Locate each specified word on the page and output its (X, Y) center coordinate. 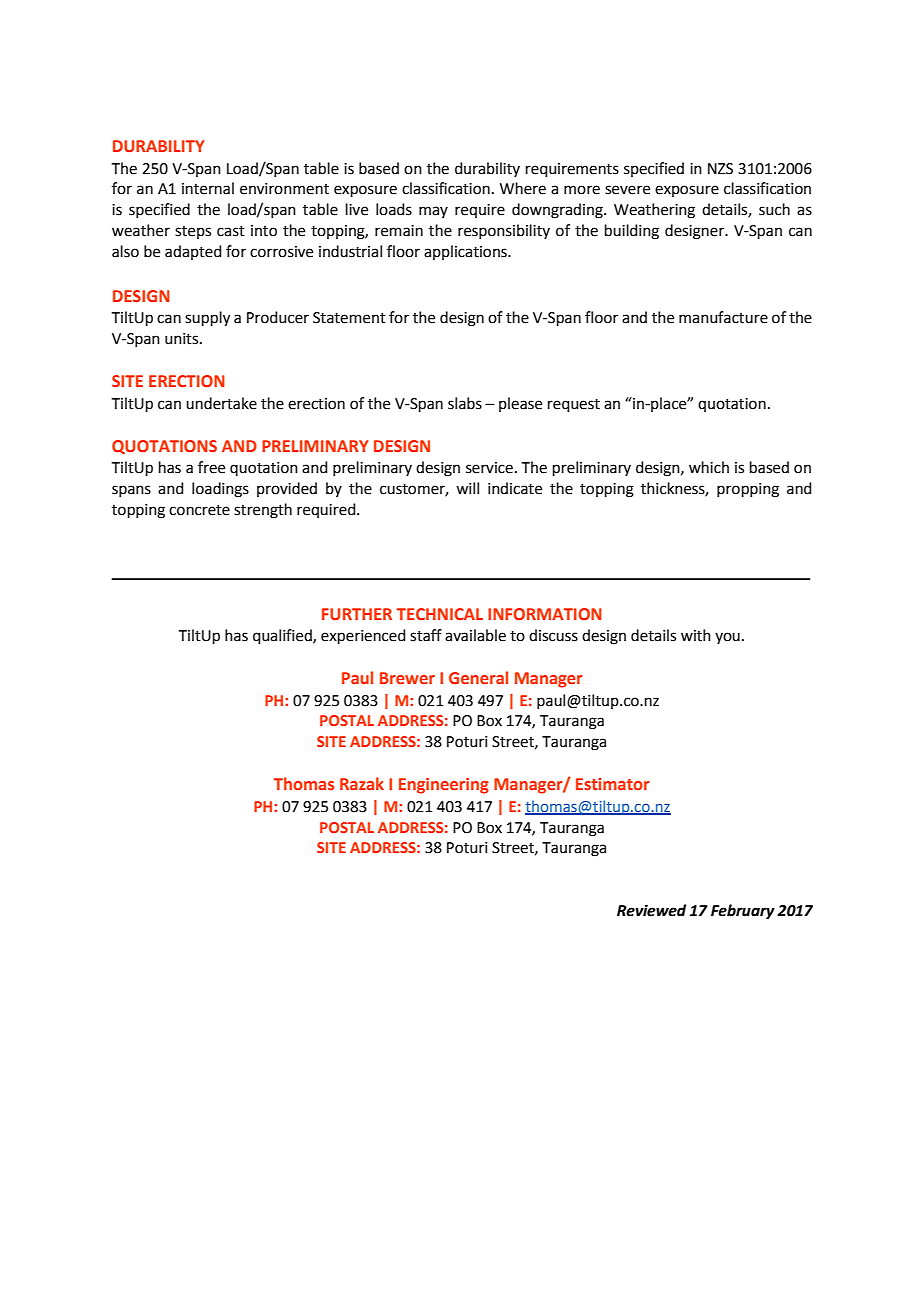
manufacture (723, 317)
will (467, 488)
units (183, 339)
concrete (199, 510)
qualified (283, 636)
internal (208, 188)
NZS (720, 169)
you (727, 638)
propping (748, 490)
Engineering (444, 786)
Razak (362, 783)
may (433, 212)
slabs (465, 403)
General (478, 677)
